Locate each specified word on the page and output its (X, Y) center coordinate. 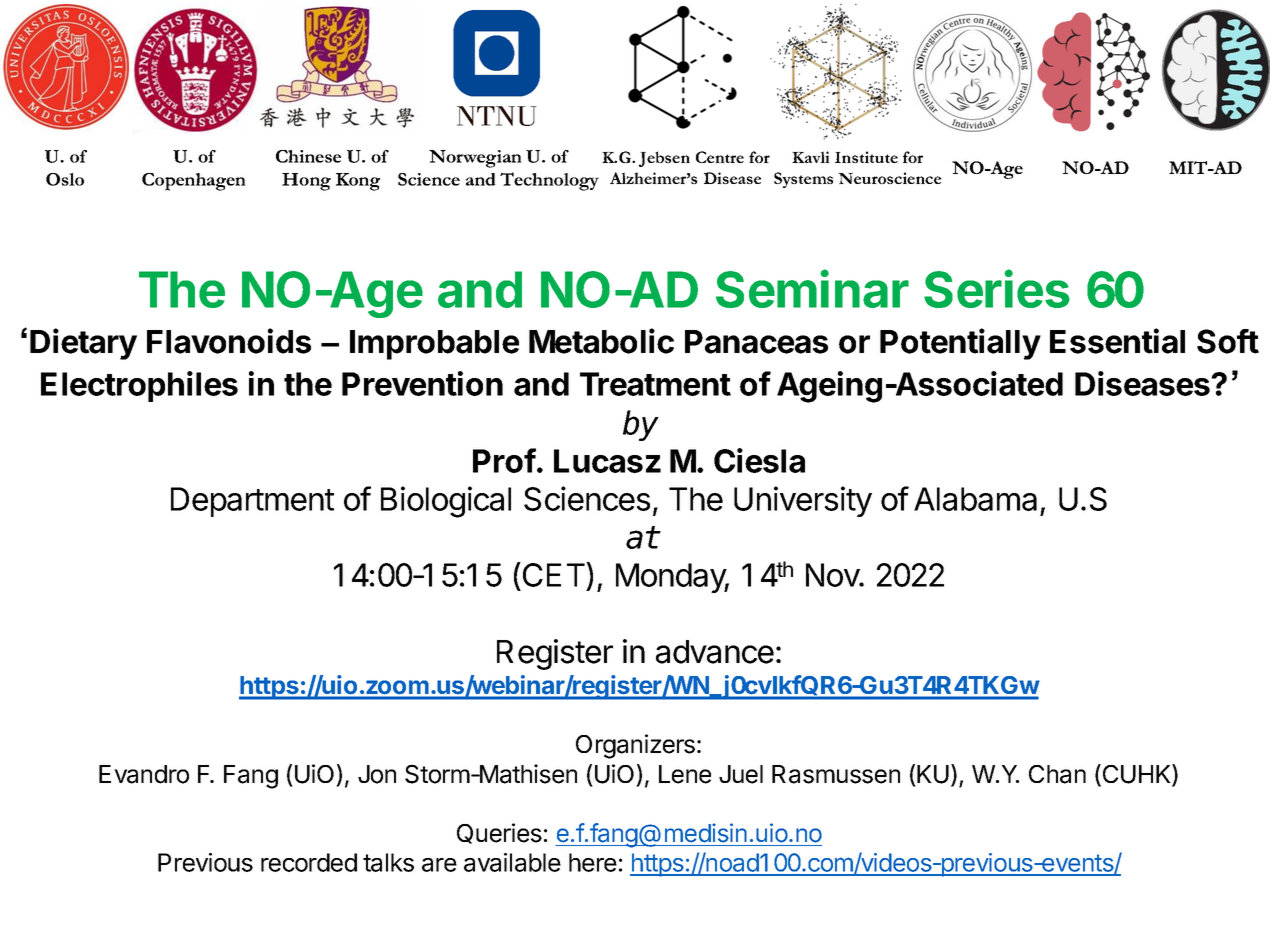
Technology (549, 181)
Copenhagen (194, 182)
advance (715, 652)
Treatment (655, 384)
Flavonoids (229, 341)
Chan (1057, 774)
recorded (309, 862)
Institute (866, 157)
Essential (1117, 341)
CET (553, 574)
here (593, 862)
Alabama (975, 499)
